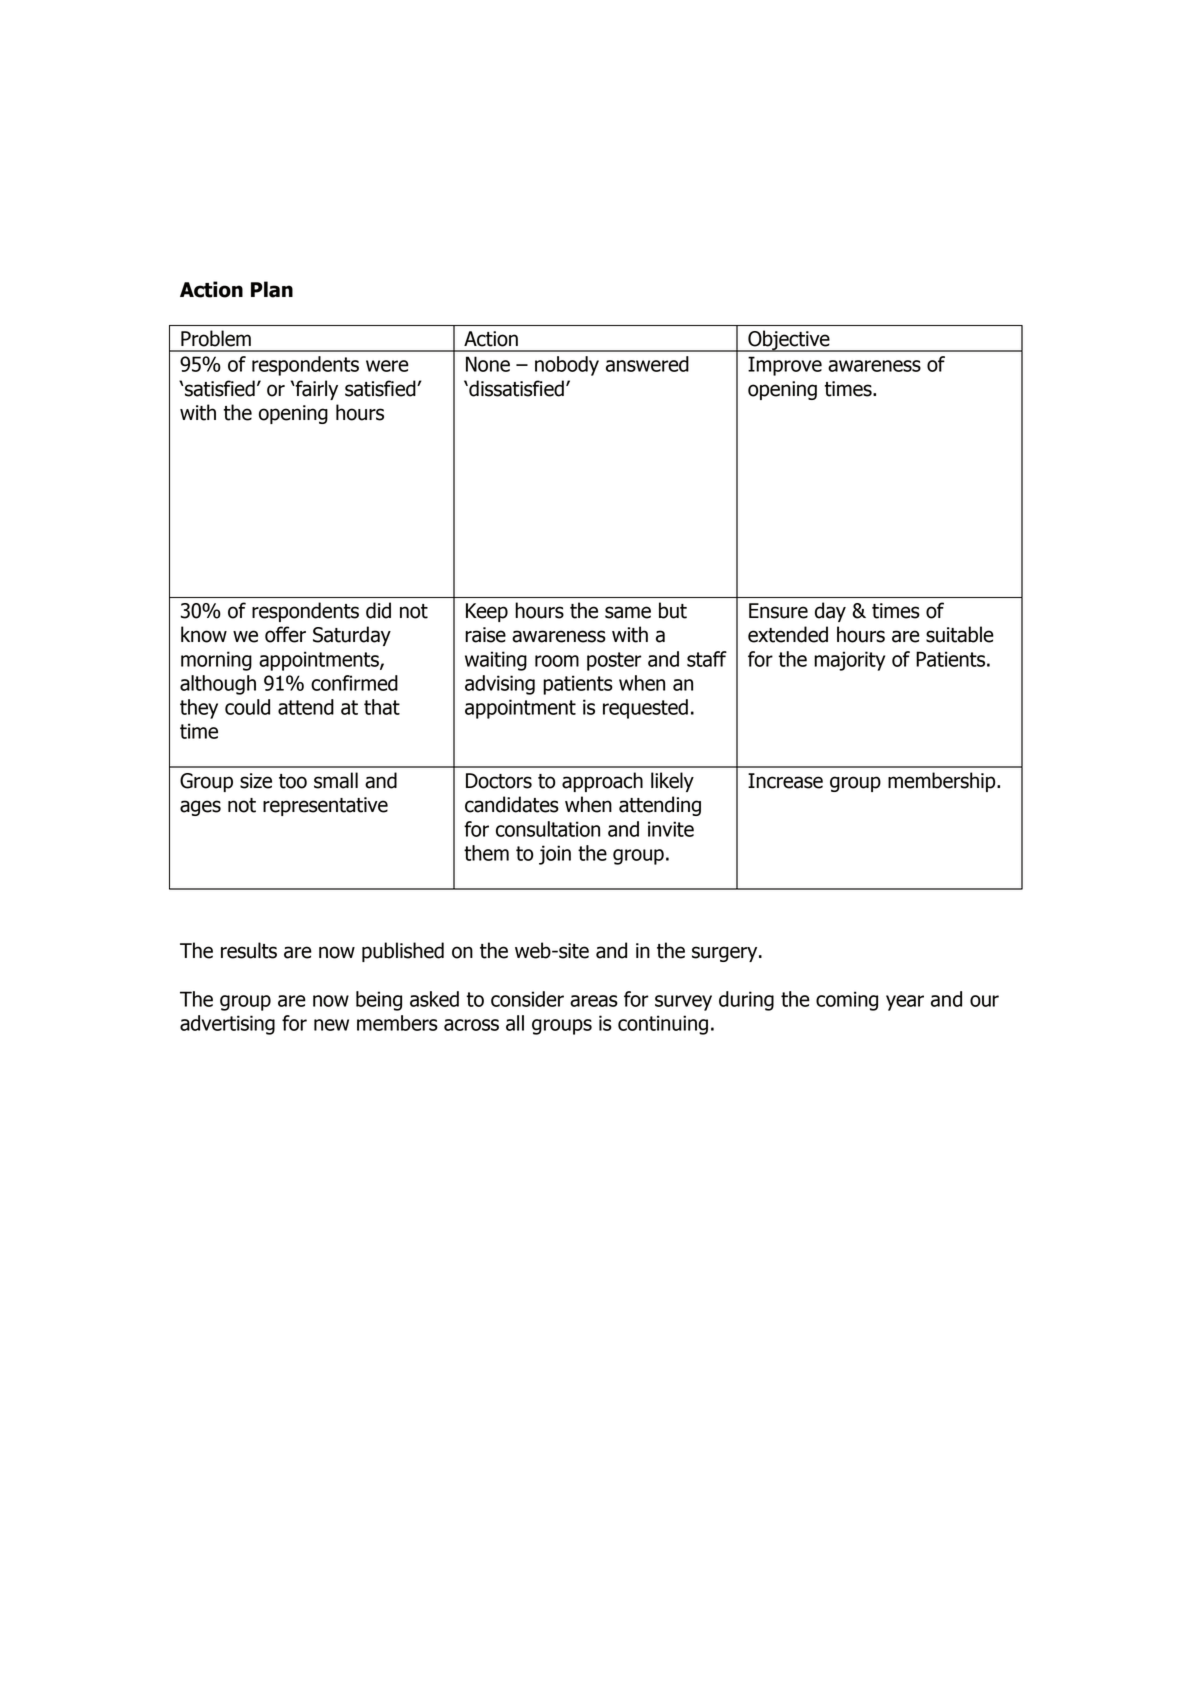 The height and width of the image is (1684, 1191). Describe the element at coordinates (293, 781) in the image. I see `too` at that location.
